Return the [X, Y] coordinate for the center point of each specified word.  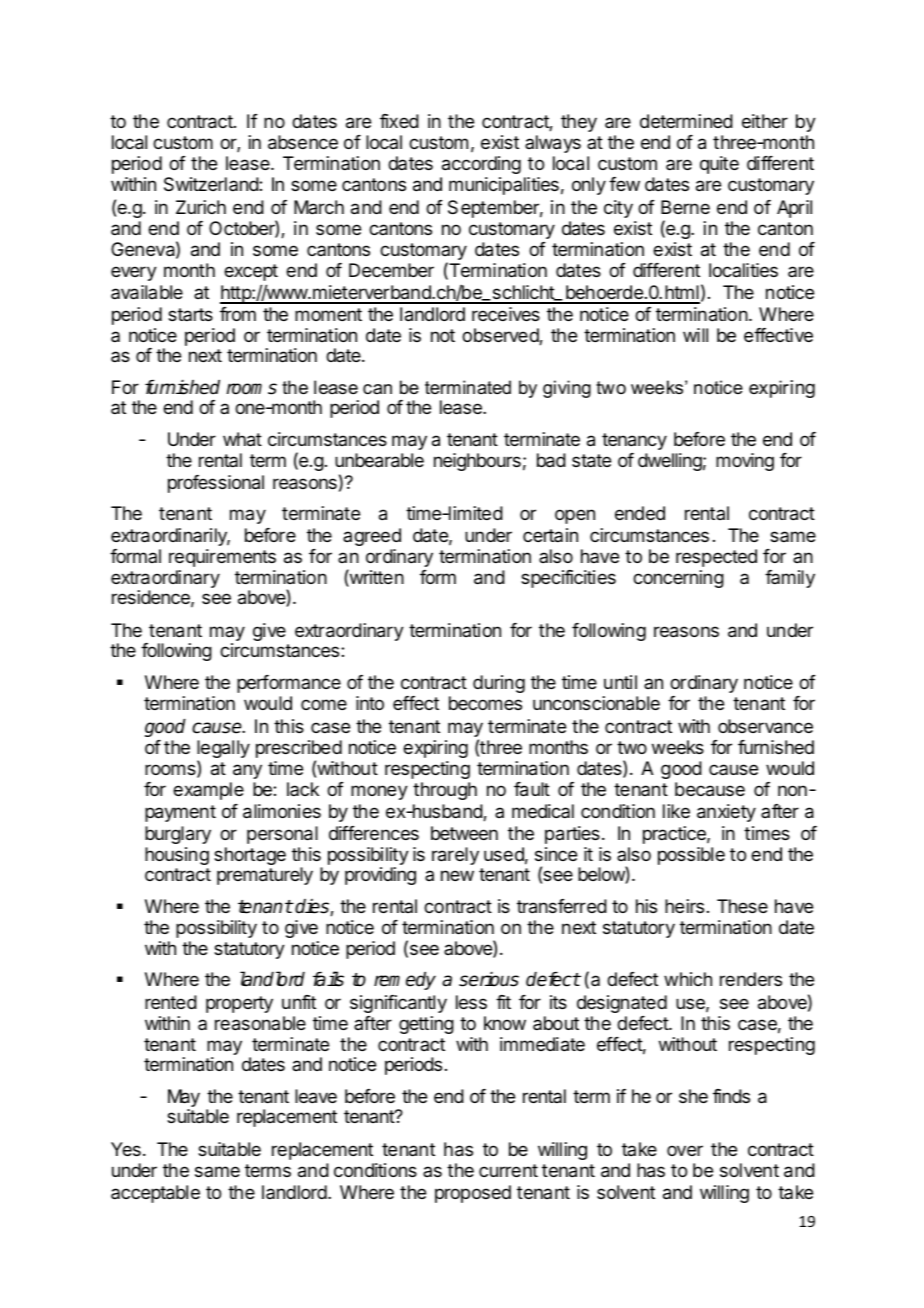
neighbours [477, 462]
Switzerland [212, 184]
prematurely [265, 876]
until [620, 682]
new [457, 875]
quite [719, 165]
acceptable [155, 1194]
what [242, 439]
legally [223, 750]
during [499, 684]
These [742, 906]
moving [745, 462]
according [481, 165]
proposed [473, 1194]
